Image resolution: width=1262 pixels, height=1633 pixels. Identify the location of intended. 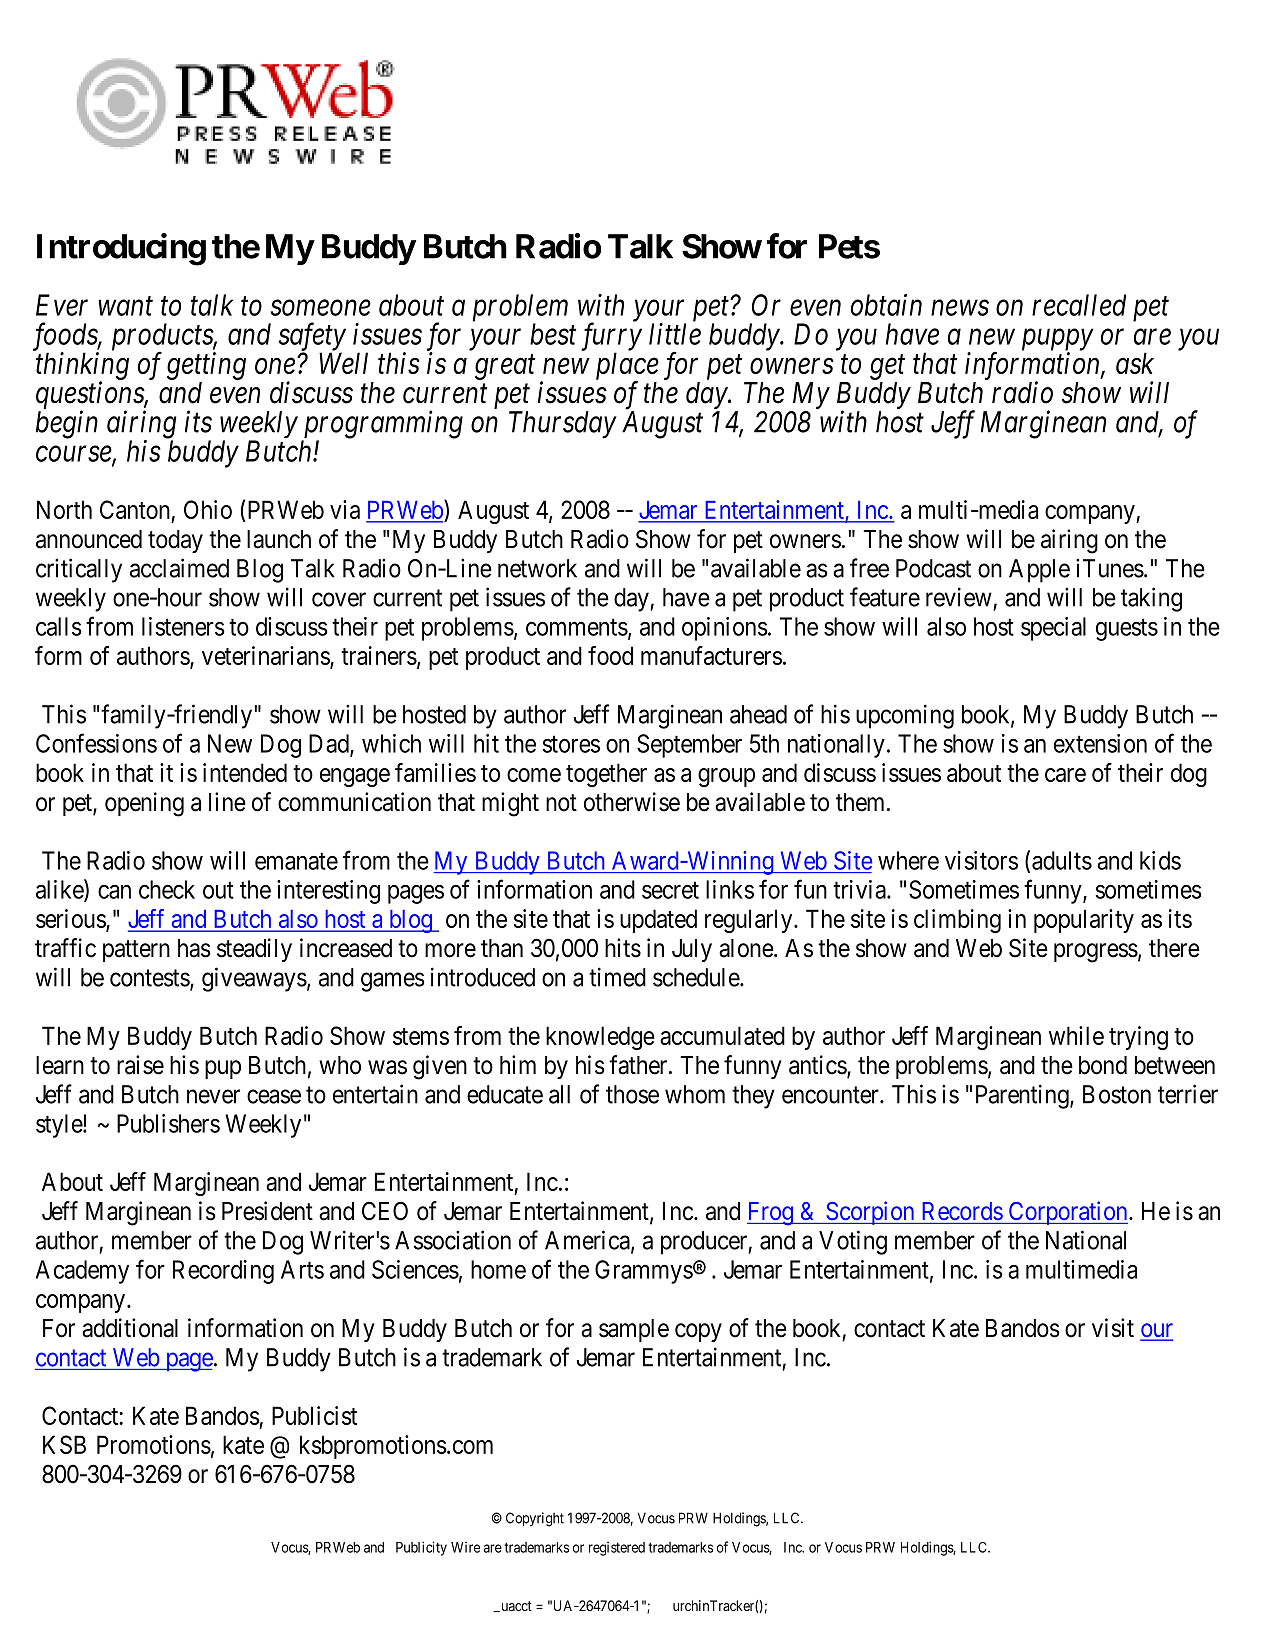
(245, 772).
